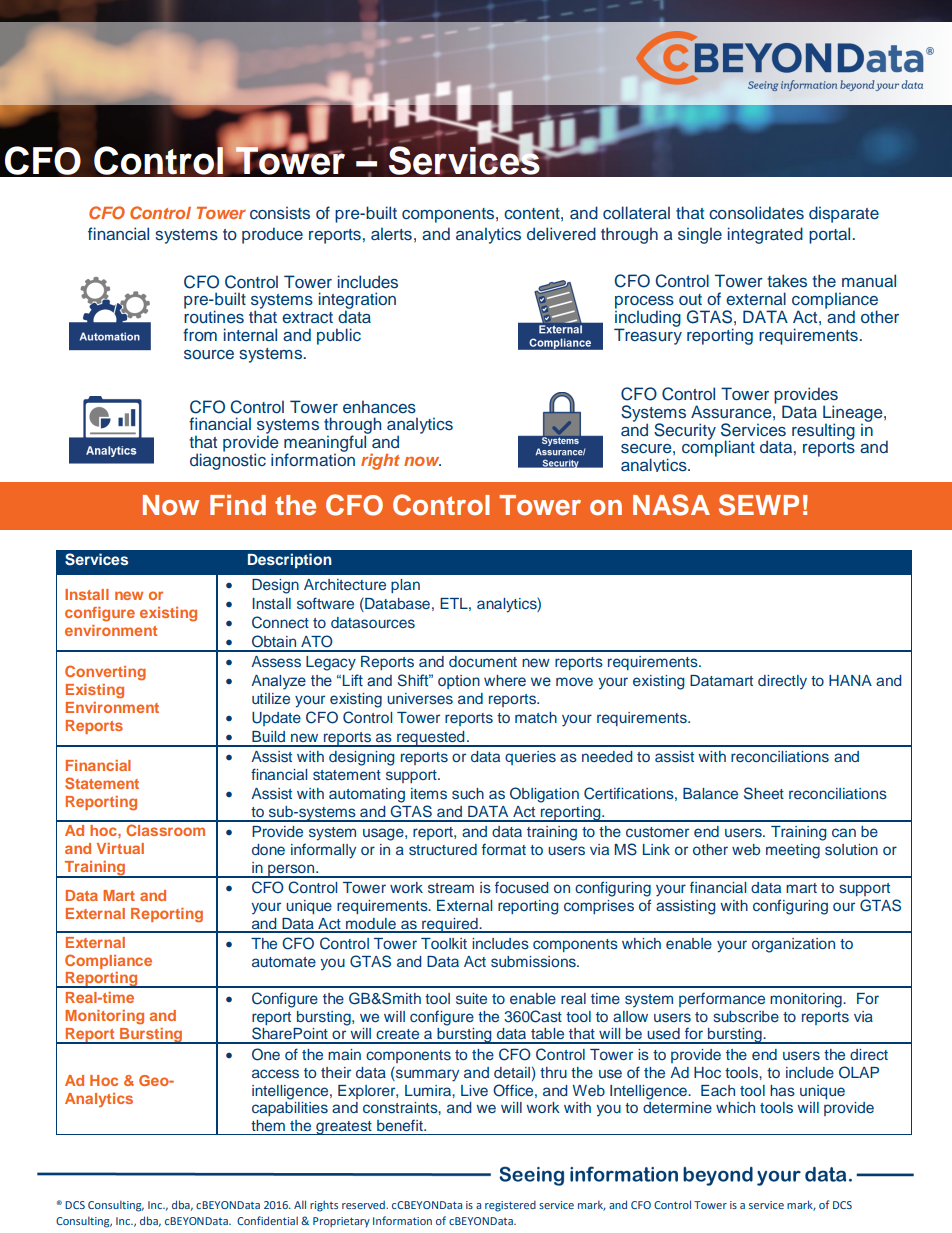  Describe the element at coordinates (451, 888) in the image. I see `stream` at that location.
